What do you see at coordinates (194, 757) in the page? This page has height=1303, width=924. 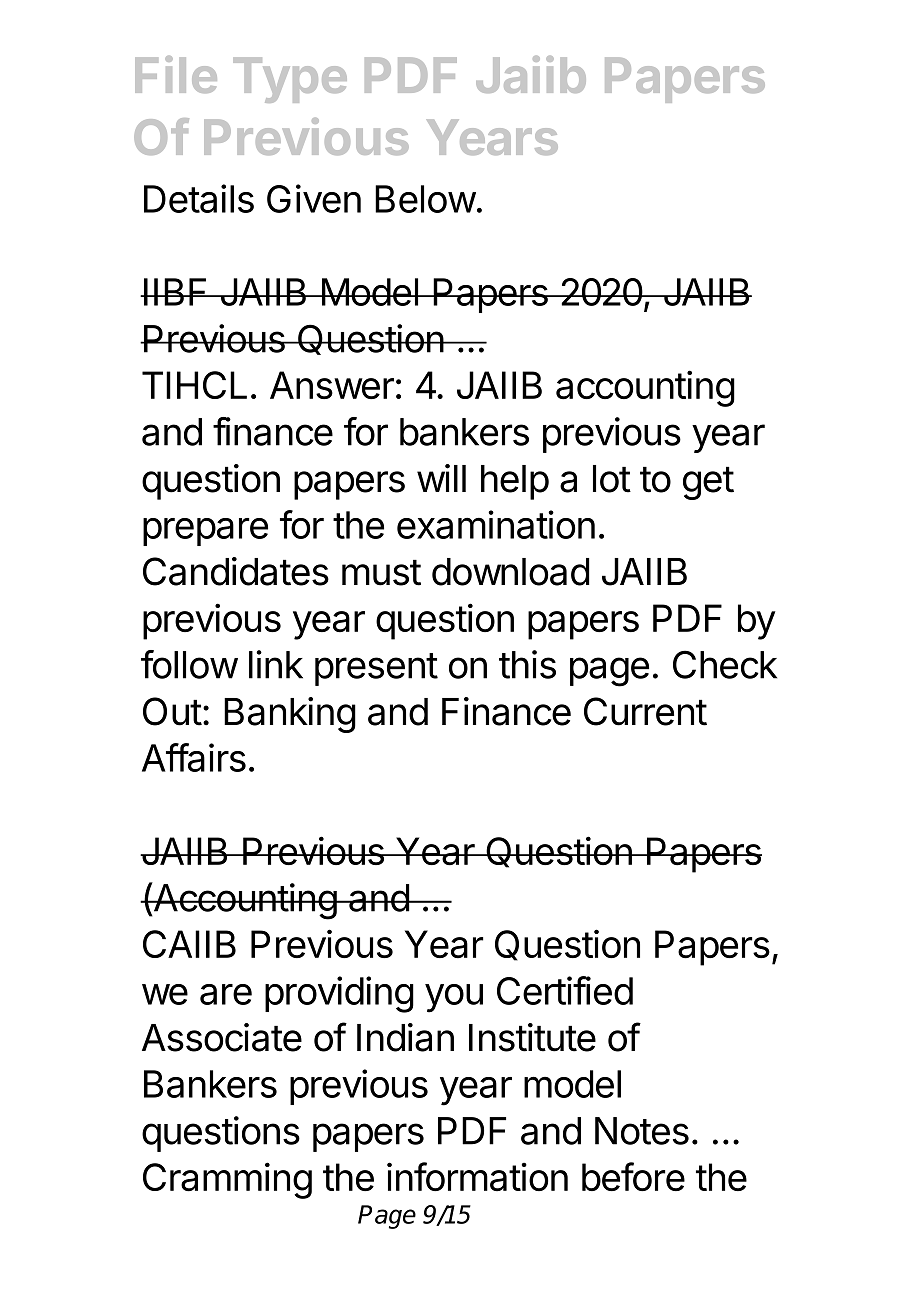 I see `Affairs` at bounding box center [194, 757].
